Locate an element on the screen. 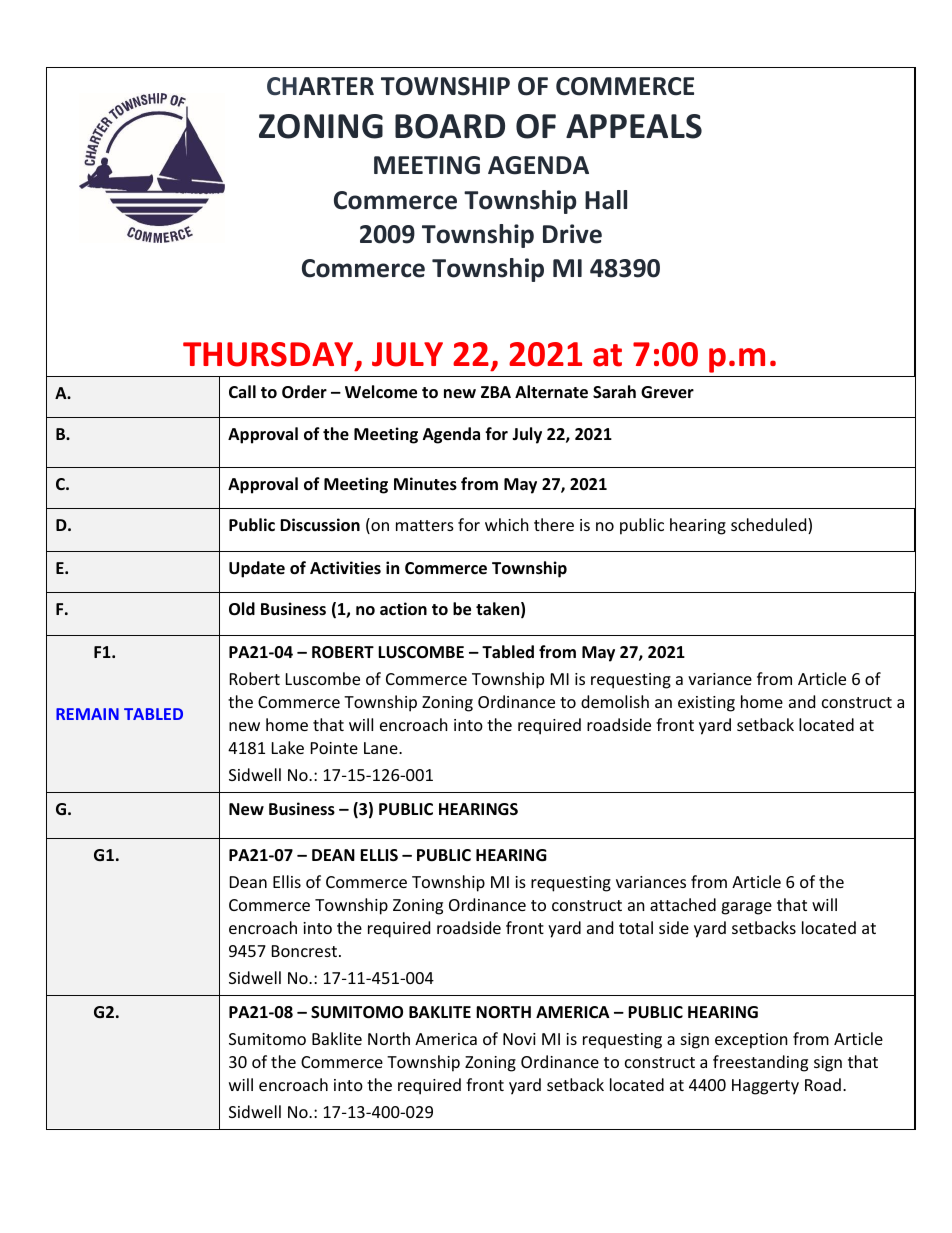 Image resolution: width=952 pixels, height=1233 pixels. exception is located at coordinates (751, 1041).
